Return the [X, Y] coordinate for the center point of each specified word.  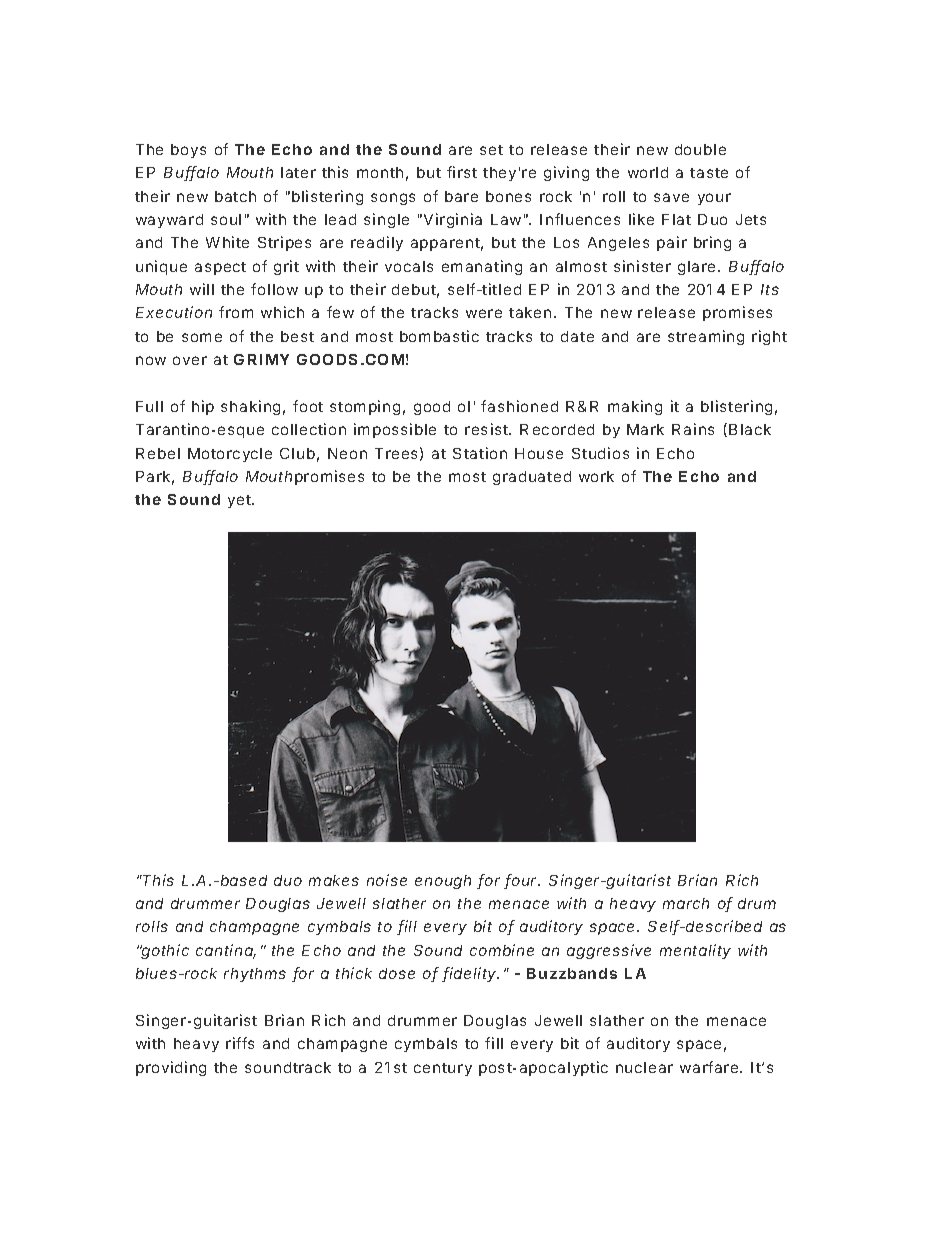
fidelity [470, 974]
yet [239, 501]
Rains [693, 429]
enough [443, 882]
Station [480, 453]
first [462, 172]
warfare [710, 1067]
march [686, 903]
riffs [240, 1043]
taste [709, 173]
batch [235, 196]
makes [334, 880]
